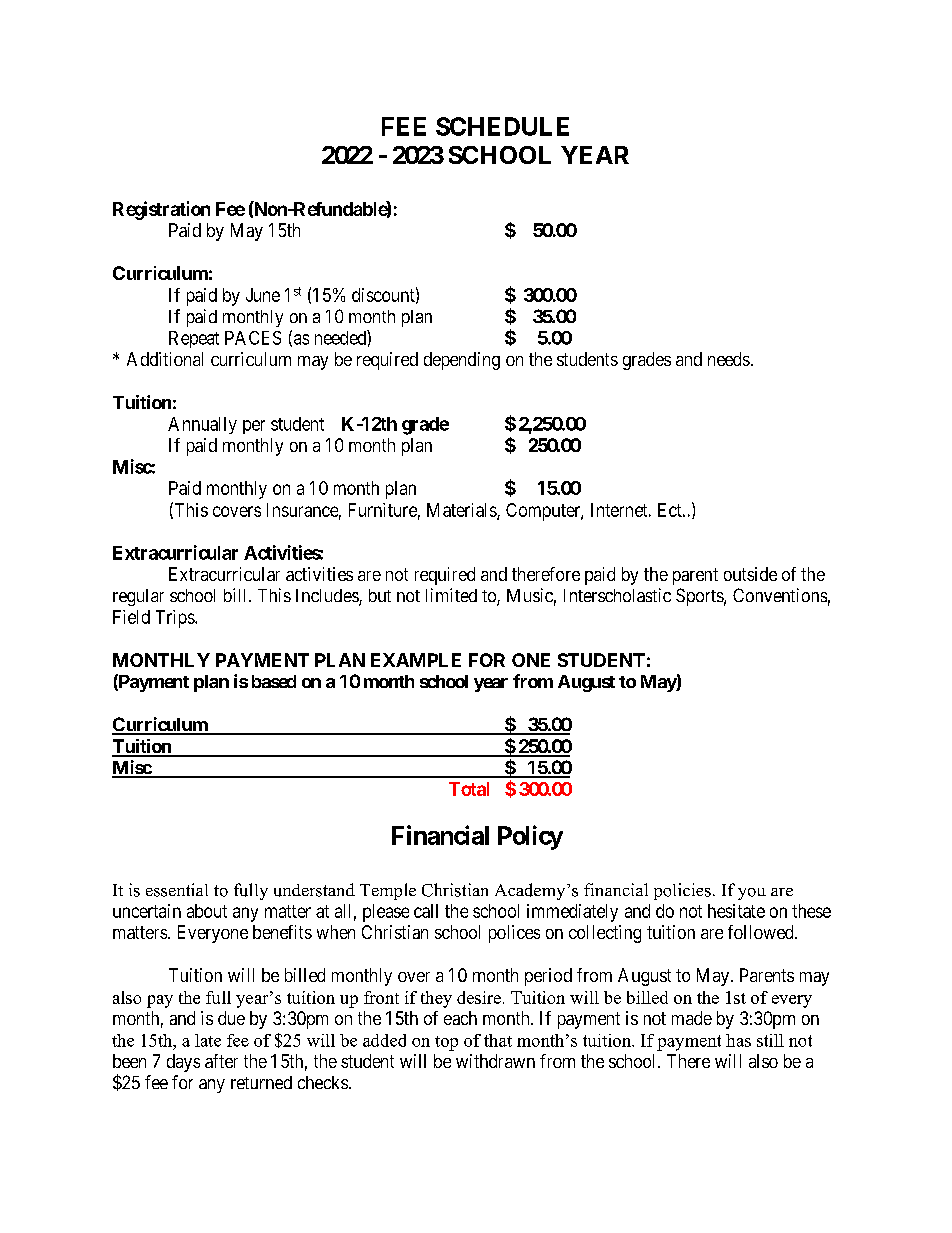 This page has height=1233, width=952. What do you see at coordinates (462, 511) in the page?
I see `Materials` at bounding box center [462, 511].
